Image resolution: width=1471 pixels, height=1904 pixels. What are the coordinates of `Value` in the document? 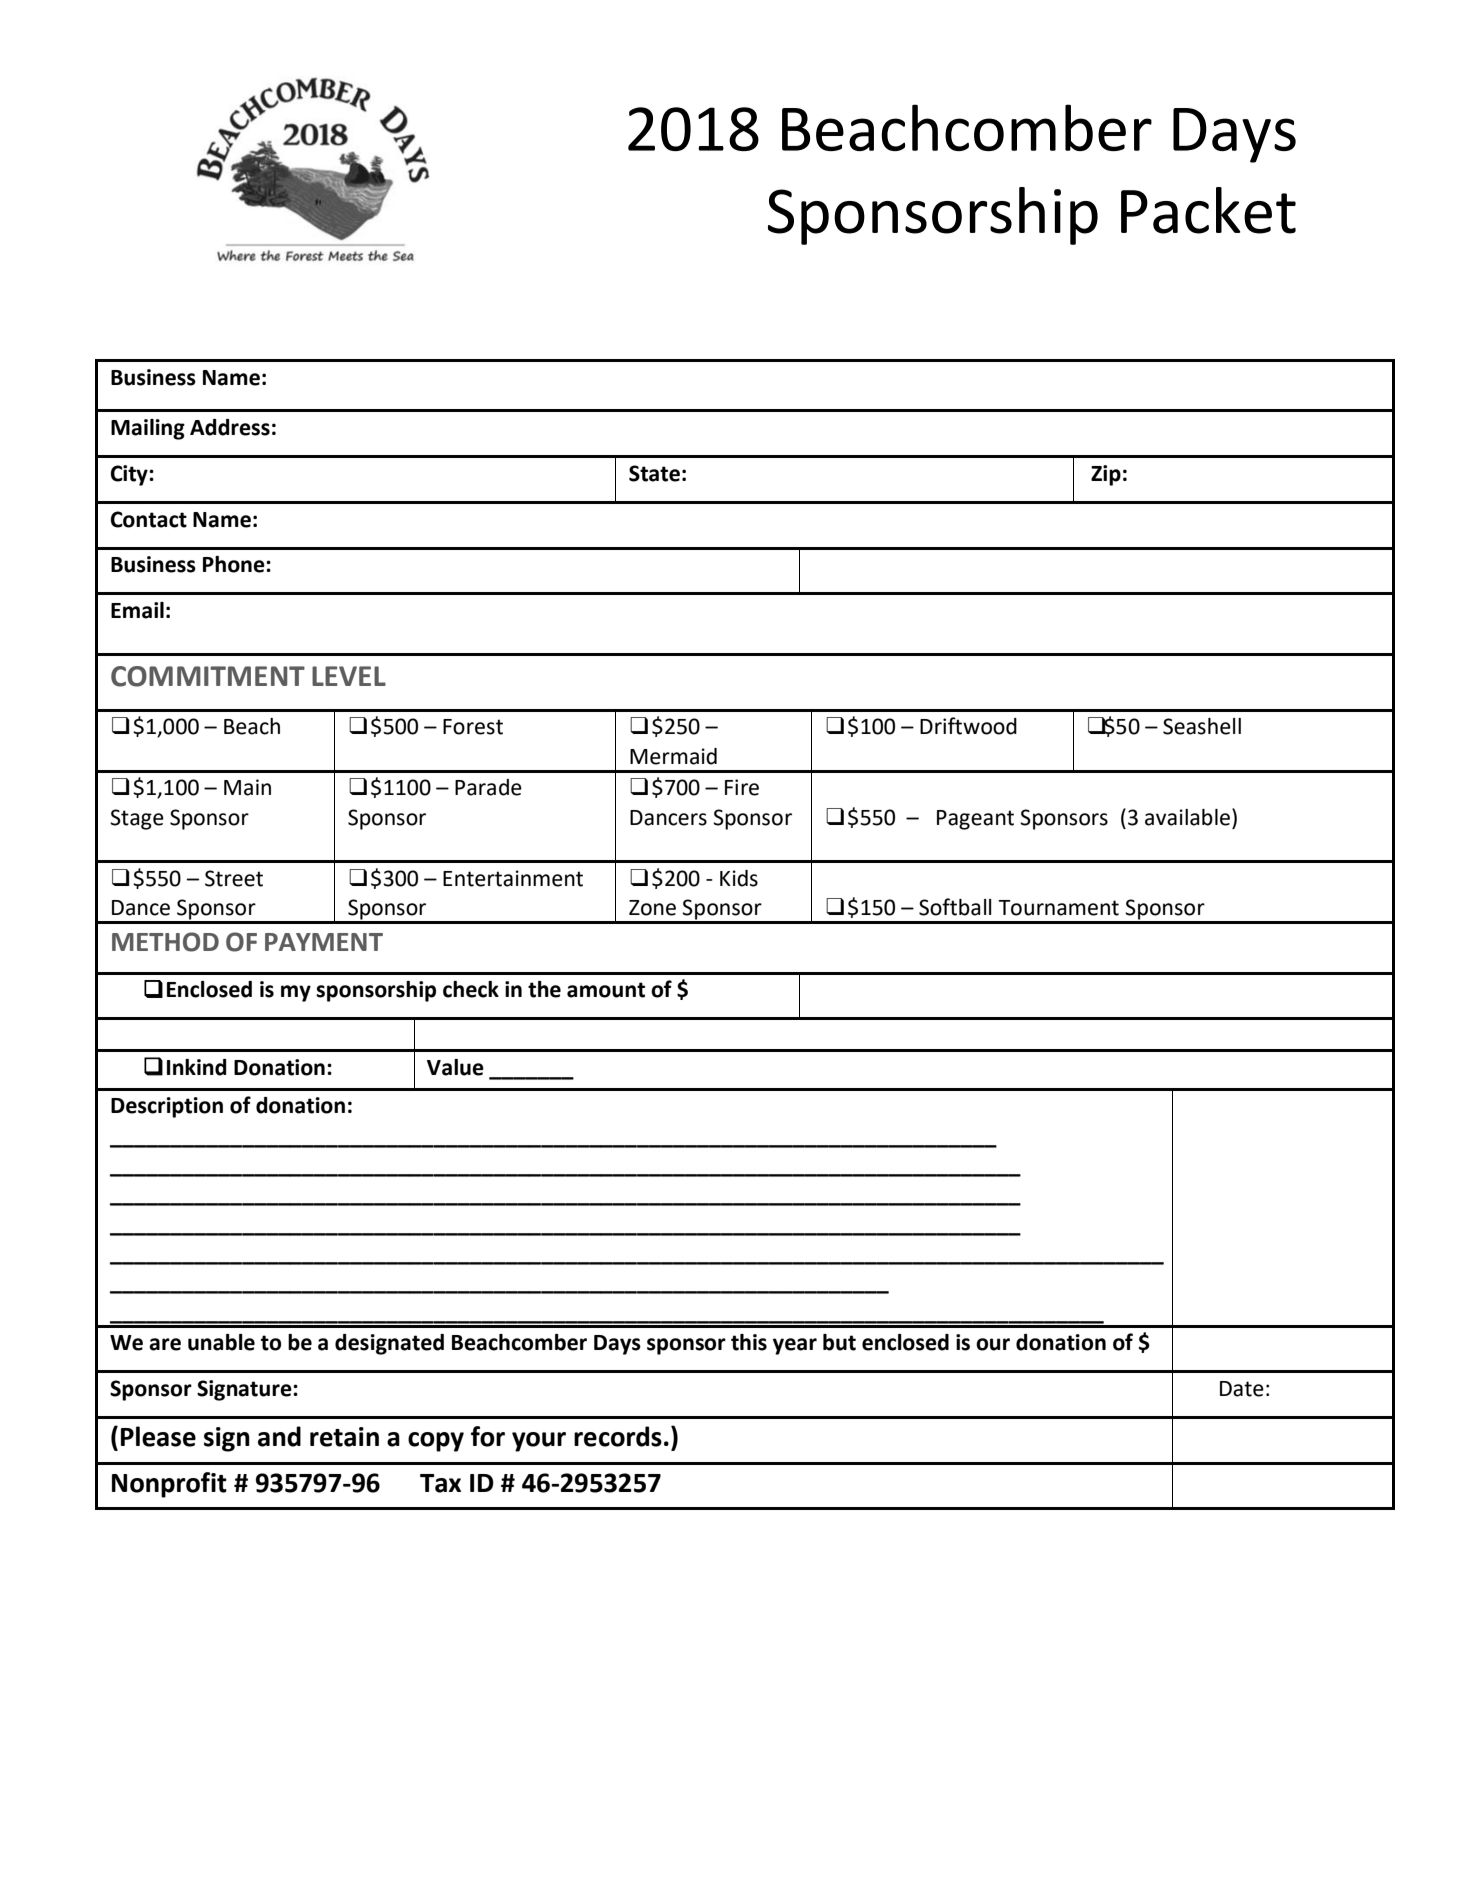 It's located at (455, 1067).
